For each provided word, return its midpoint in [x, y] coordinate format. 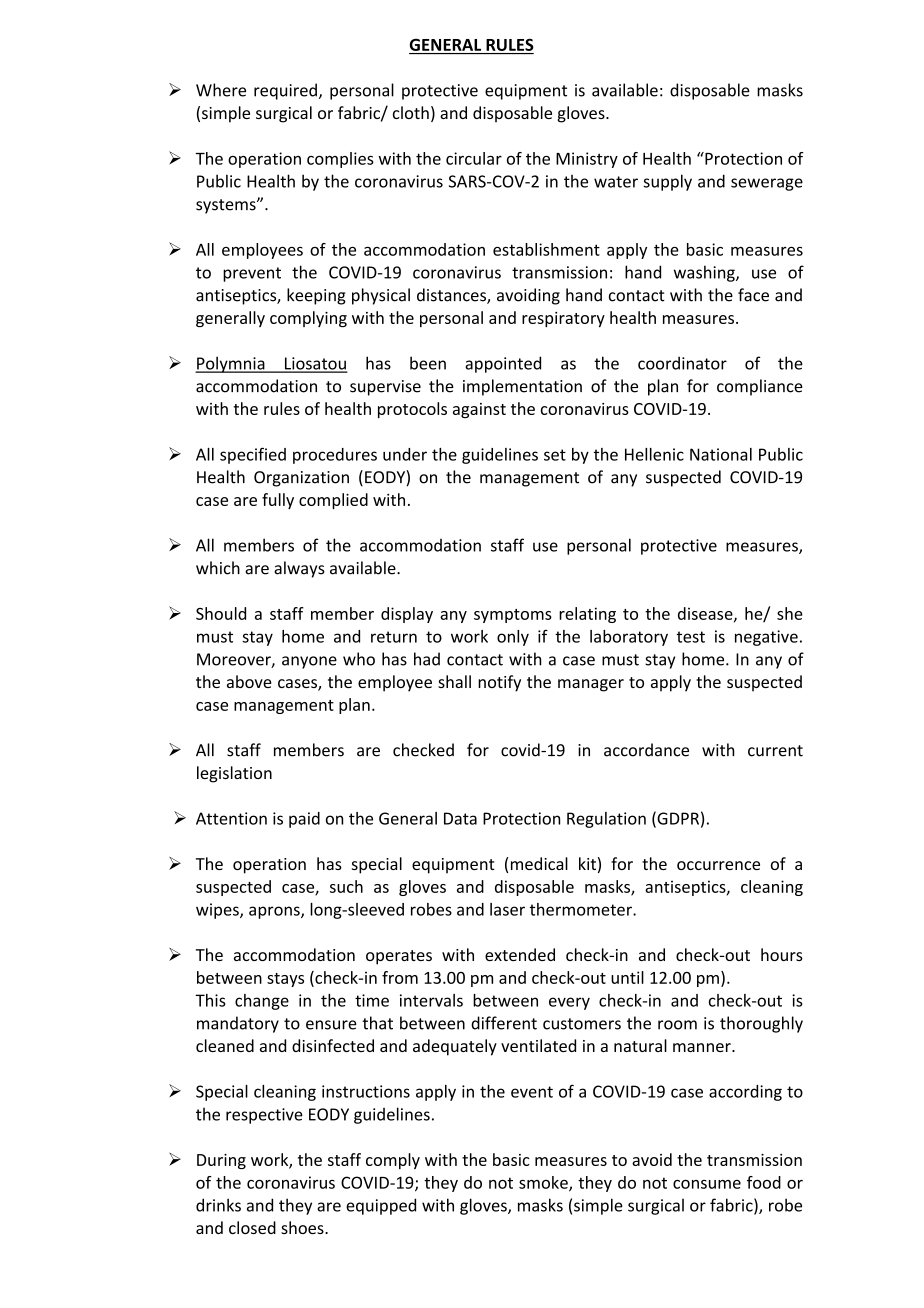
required [285, 91]
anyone [309, 662]
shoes [303, 1227]
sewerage [767, 184]
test [691, 637]
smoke [544, 1183]
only [513, 638]
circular [474, 158]
